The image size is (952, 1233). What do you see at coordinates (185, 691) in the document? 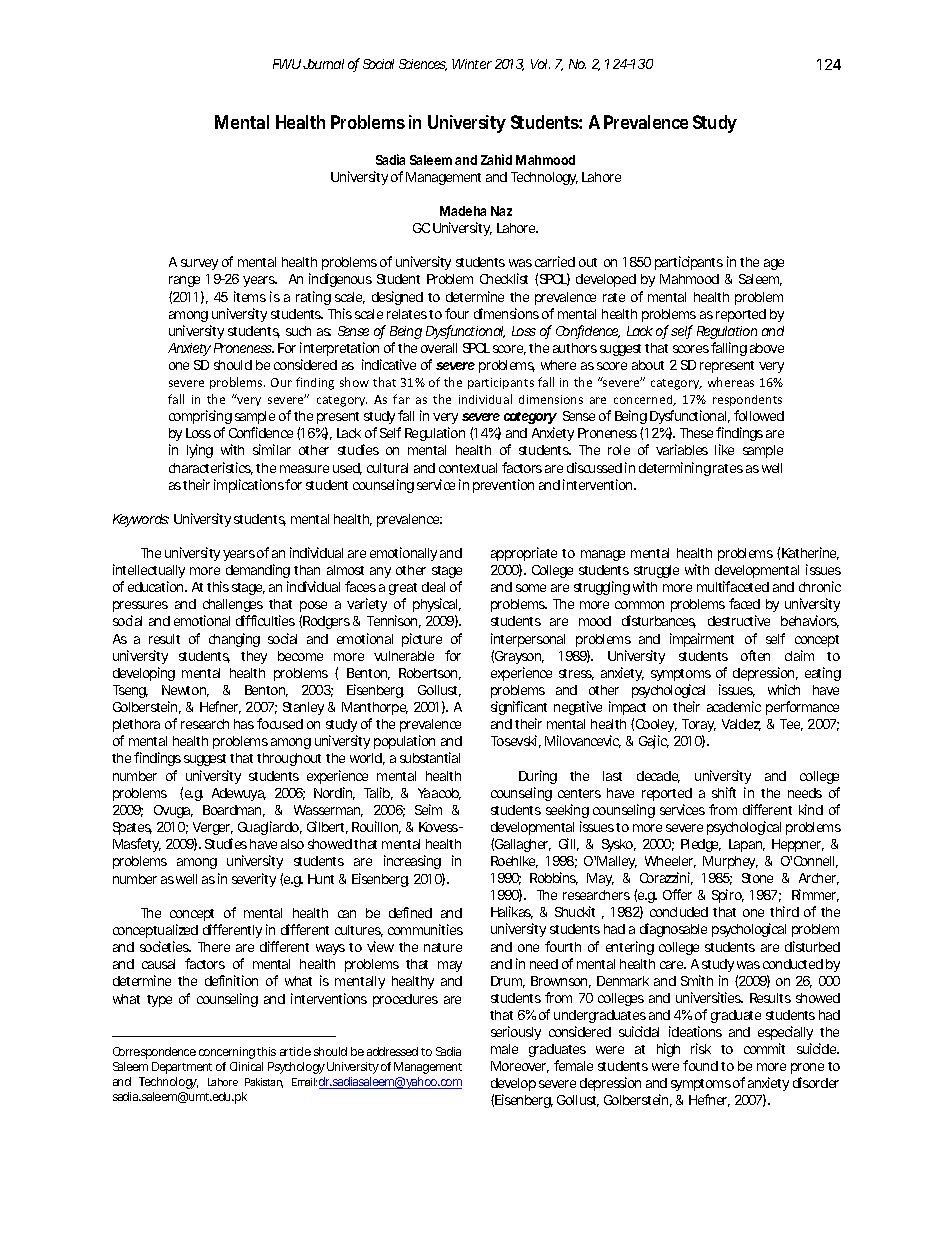
I see `Newton` at bounding box center [185, 691].
